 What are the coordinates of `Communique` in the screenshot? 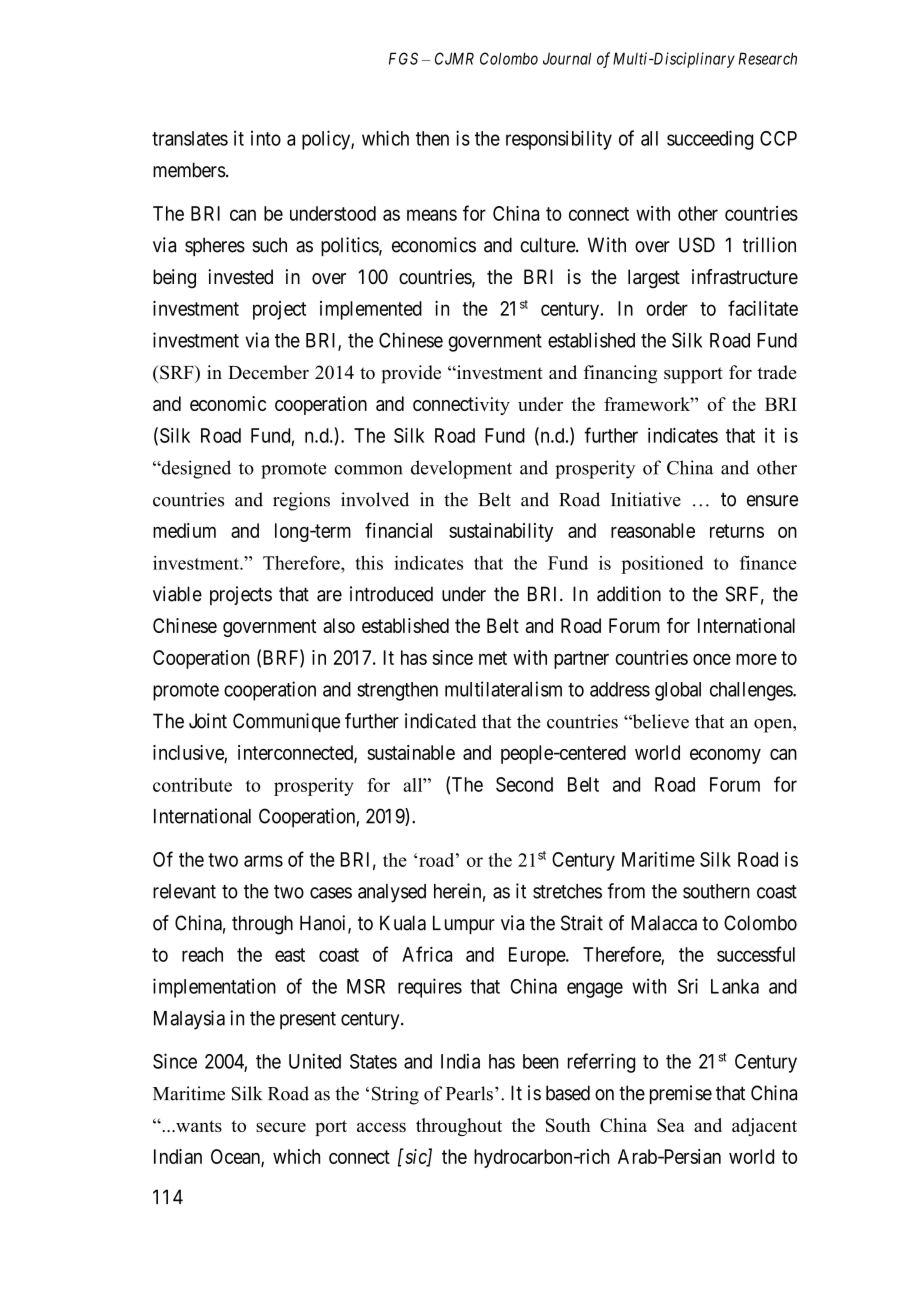 It's located at (286, 722).
